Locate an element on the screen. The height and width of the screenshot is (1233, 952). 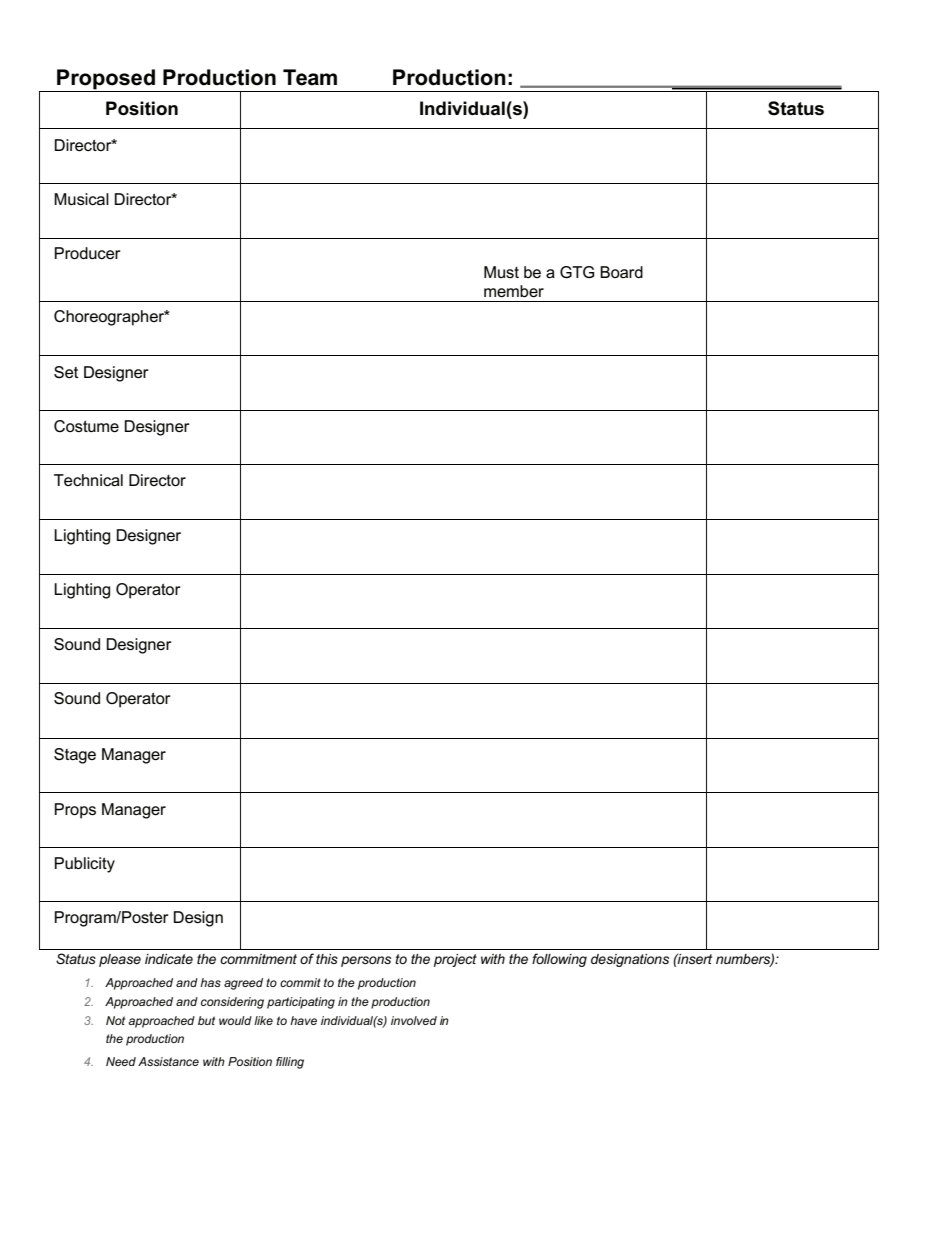
Props is located at coordinates (75, 811).
